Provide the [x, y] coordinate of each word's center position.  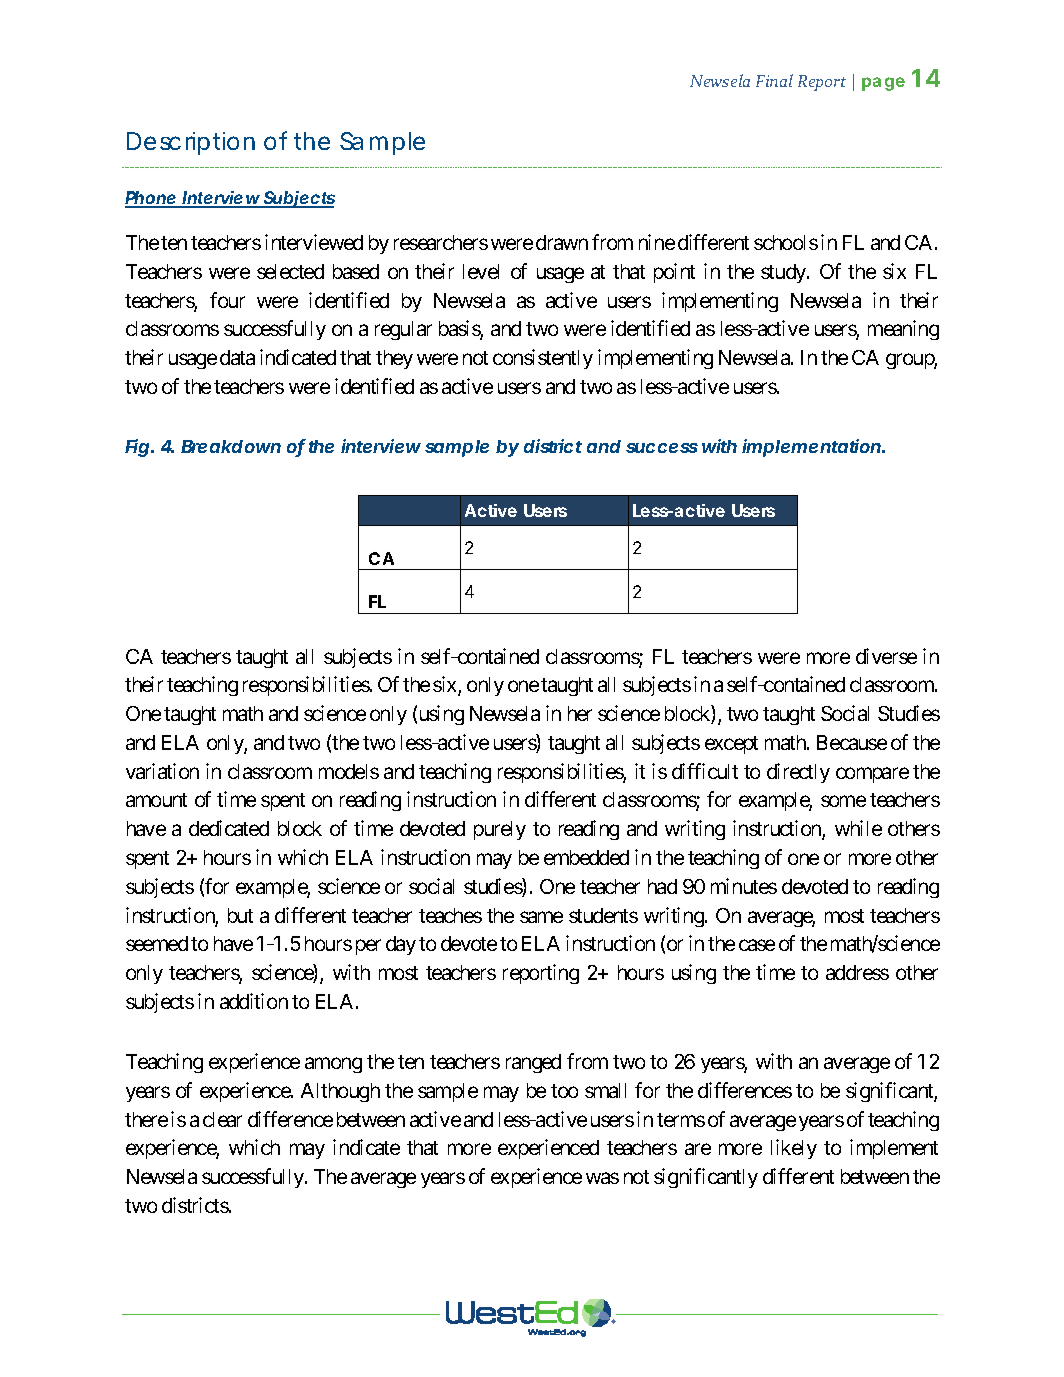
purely [500, 830]
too [564, 1091]
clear [222, 1119]
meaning [903, 330]
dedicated [229, 828]
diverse [886, 656]
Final [774, 80]
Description [191, 143]
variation [162, 771]
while [858, 828]
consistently [543, 359]
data [237, 357]
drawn [562, 242]
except [731, 745]
